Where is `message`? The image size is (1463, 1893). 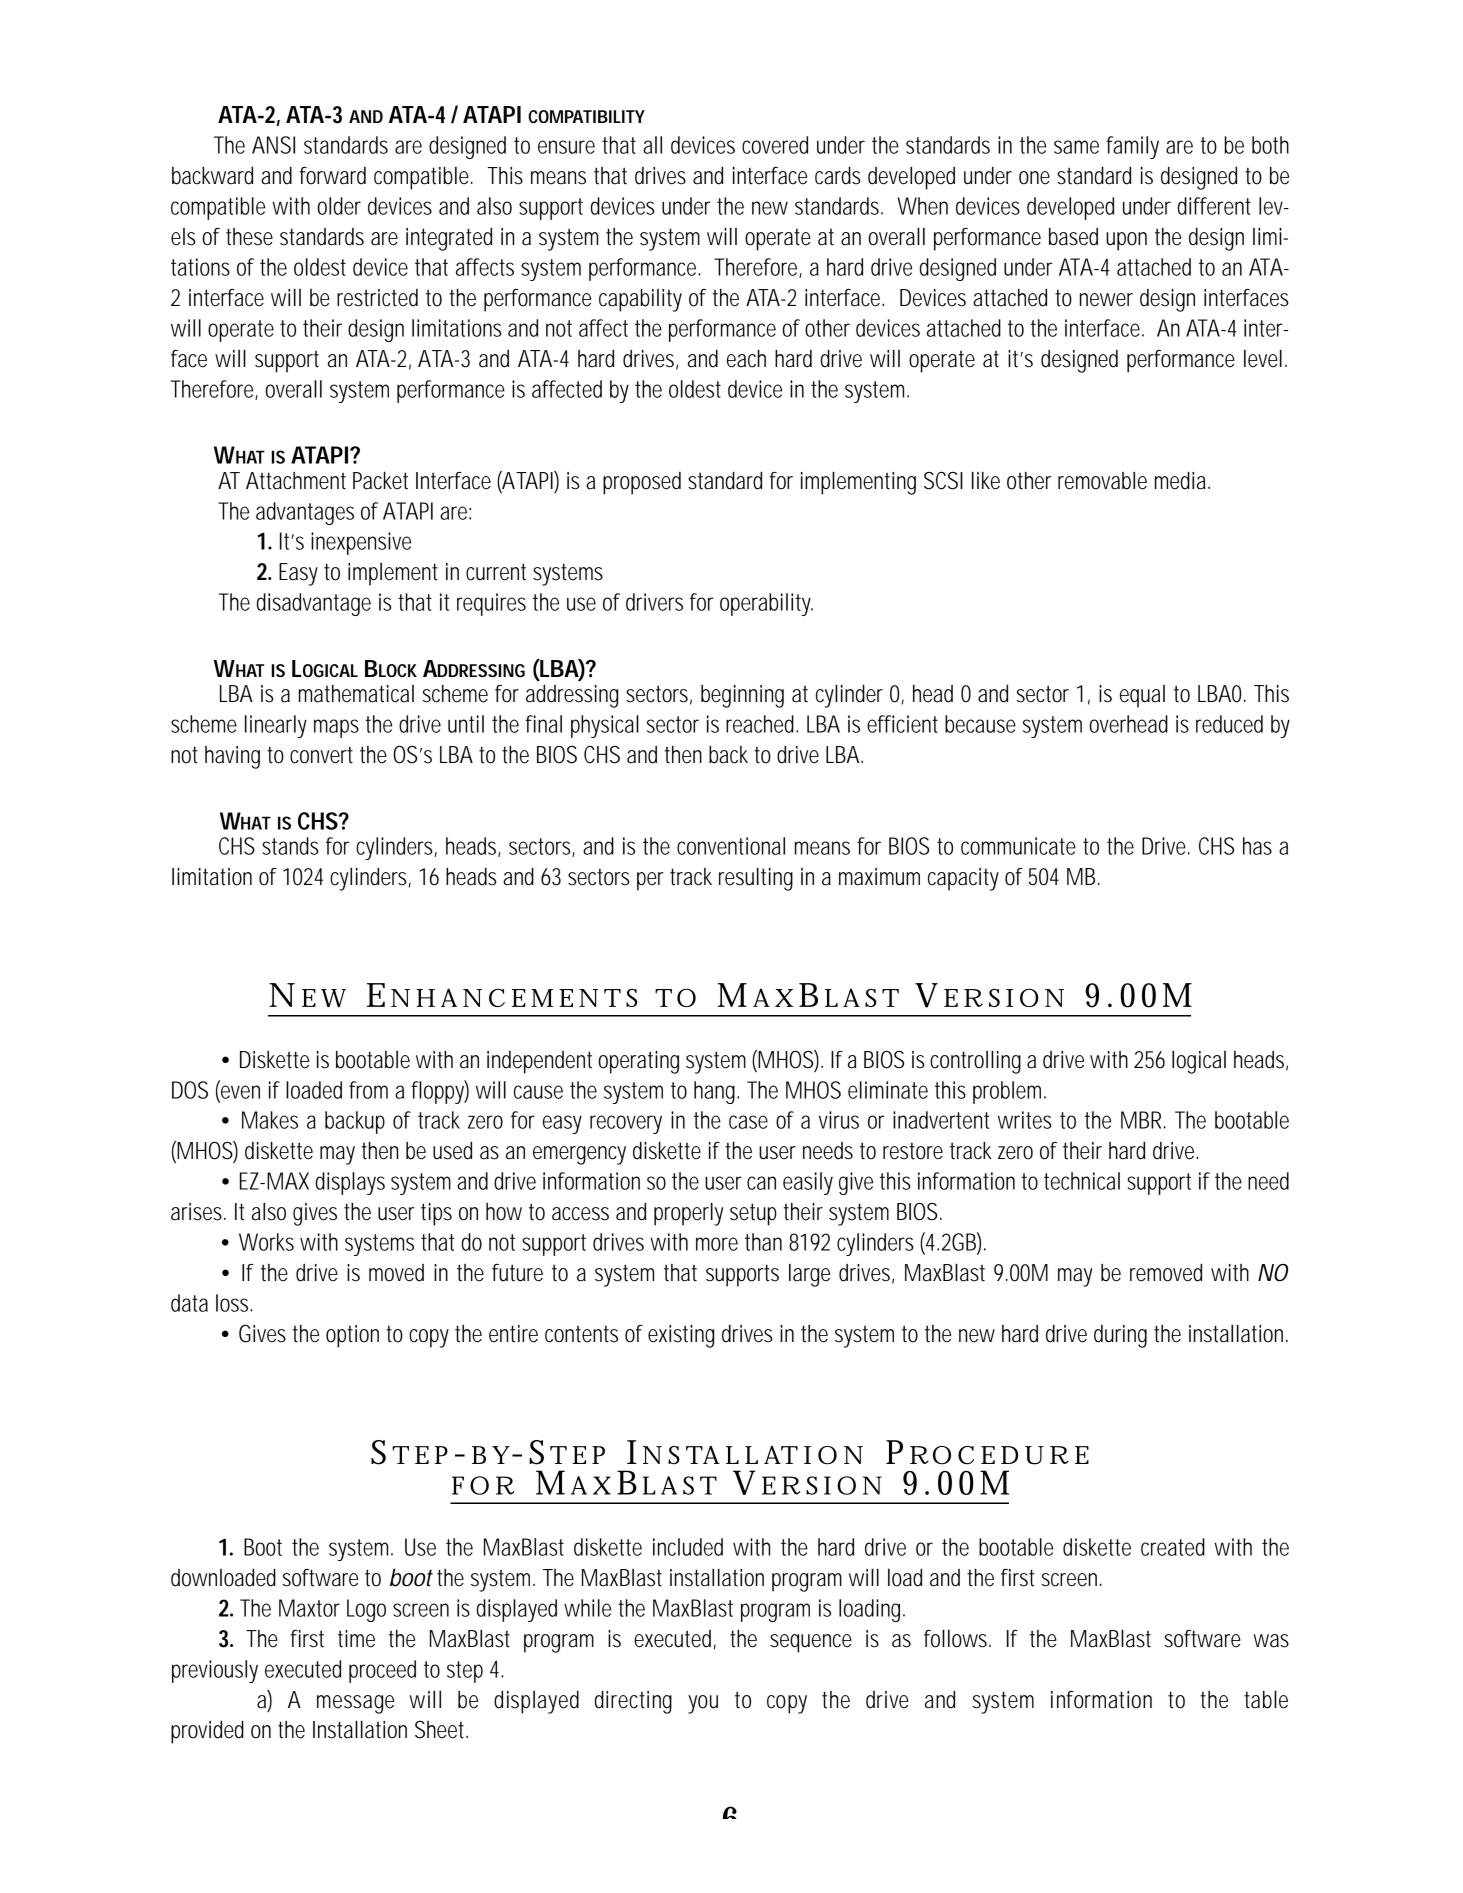
message is located at coordinates (355, 1704).
